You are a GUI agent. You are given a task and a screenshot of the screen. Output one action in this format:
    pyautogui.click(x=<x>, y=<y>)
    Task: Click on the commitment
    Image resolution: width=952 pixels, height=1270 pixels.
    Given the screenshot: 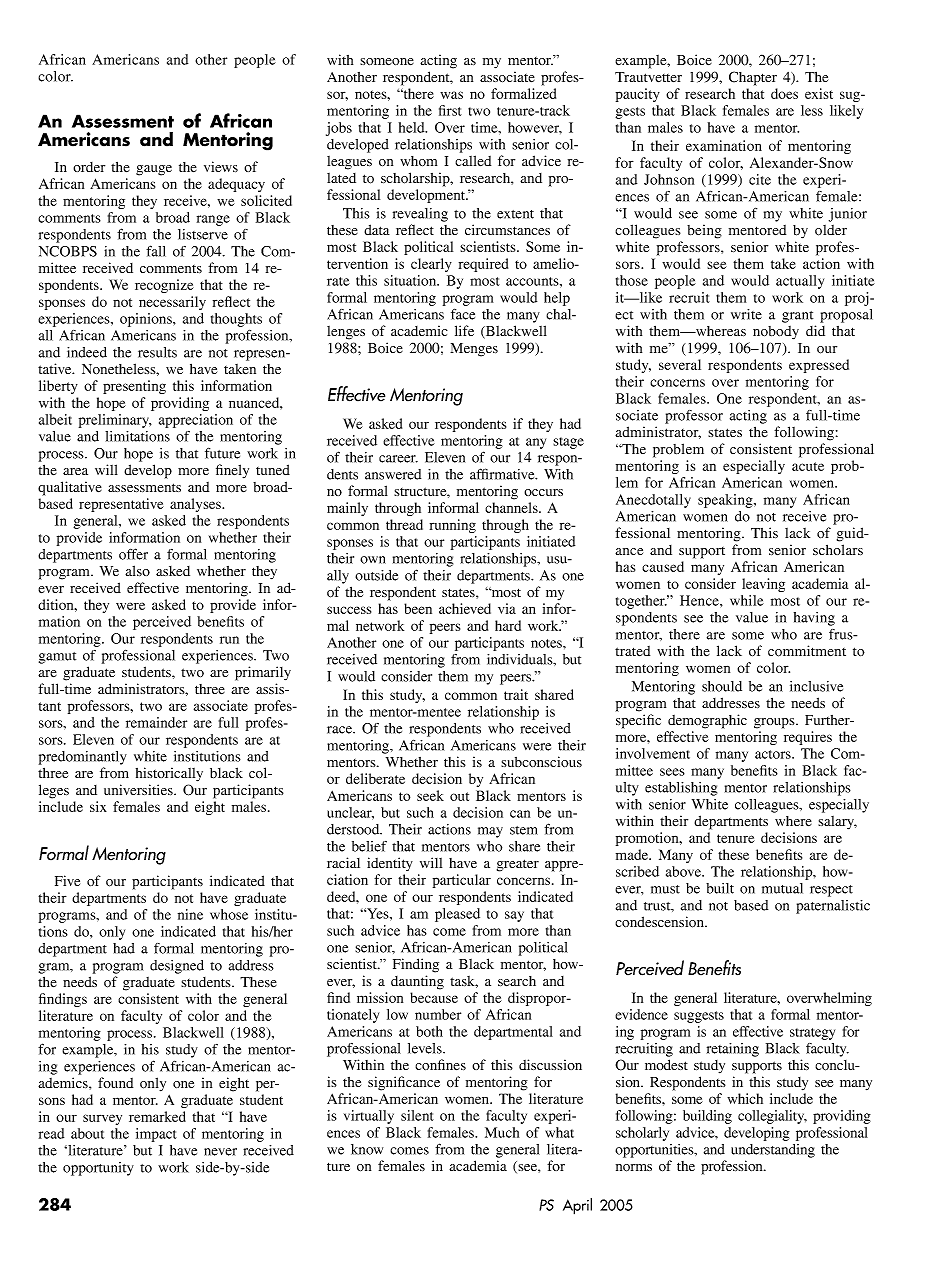 What is the action you would take?
    pyautogui.click(x=807, y=651)
